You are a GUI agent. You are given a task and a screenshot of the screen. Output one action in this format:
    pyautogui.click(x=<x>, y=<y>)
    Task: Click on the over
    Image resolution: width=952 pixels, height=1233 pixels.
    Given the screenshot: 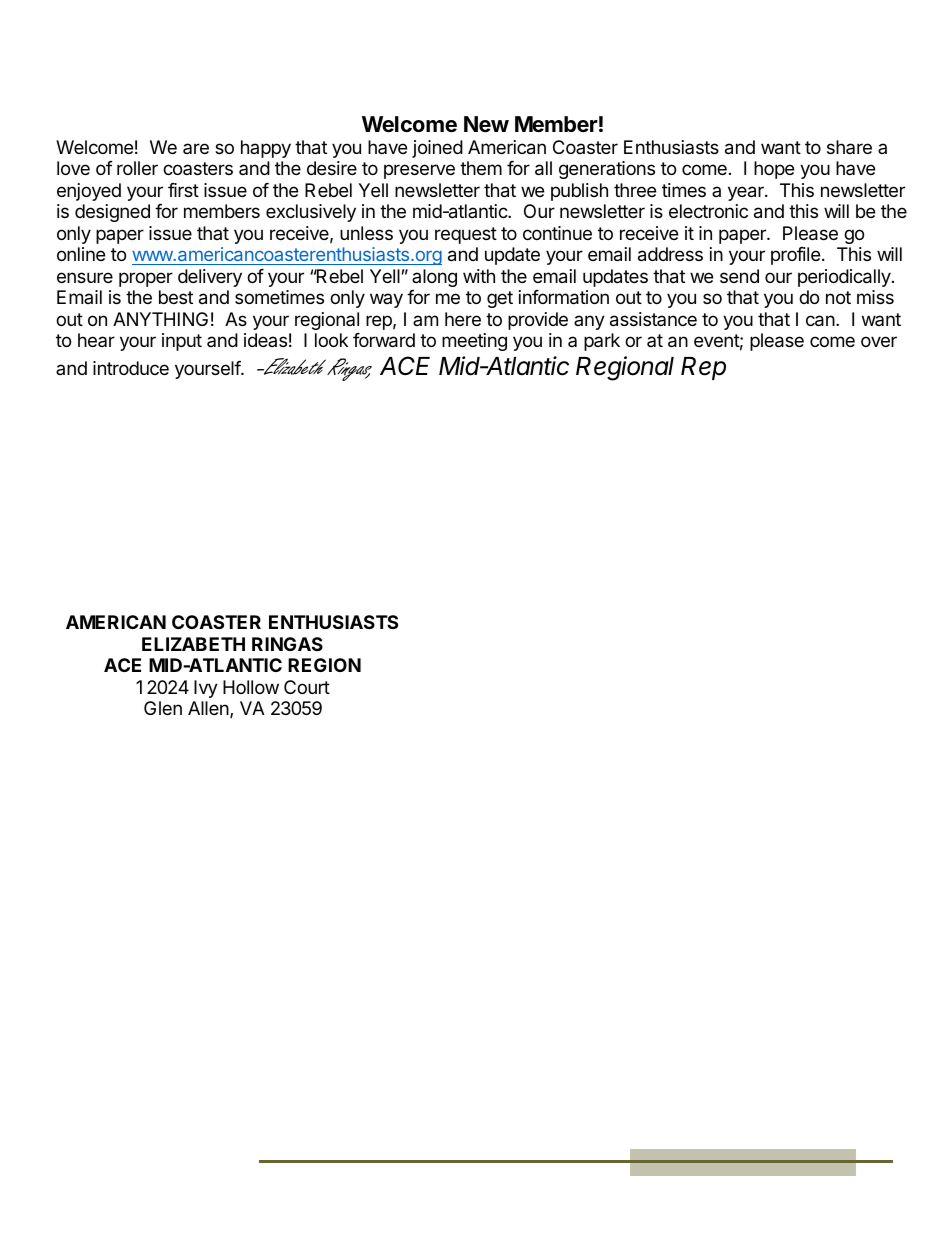 What is the action you would take?
    pyautogui.click(x=879, y=341)
